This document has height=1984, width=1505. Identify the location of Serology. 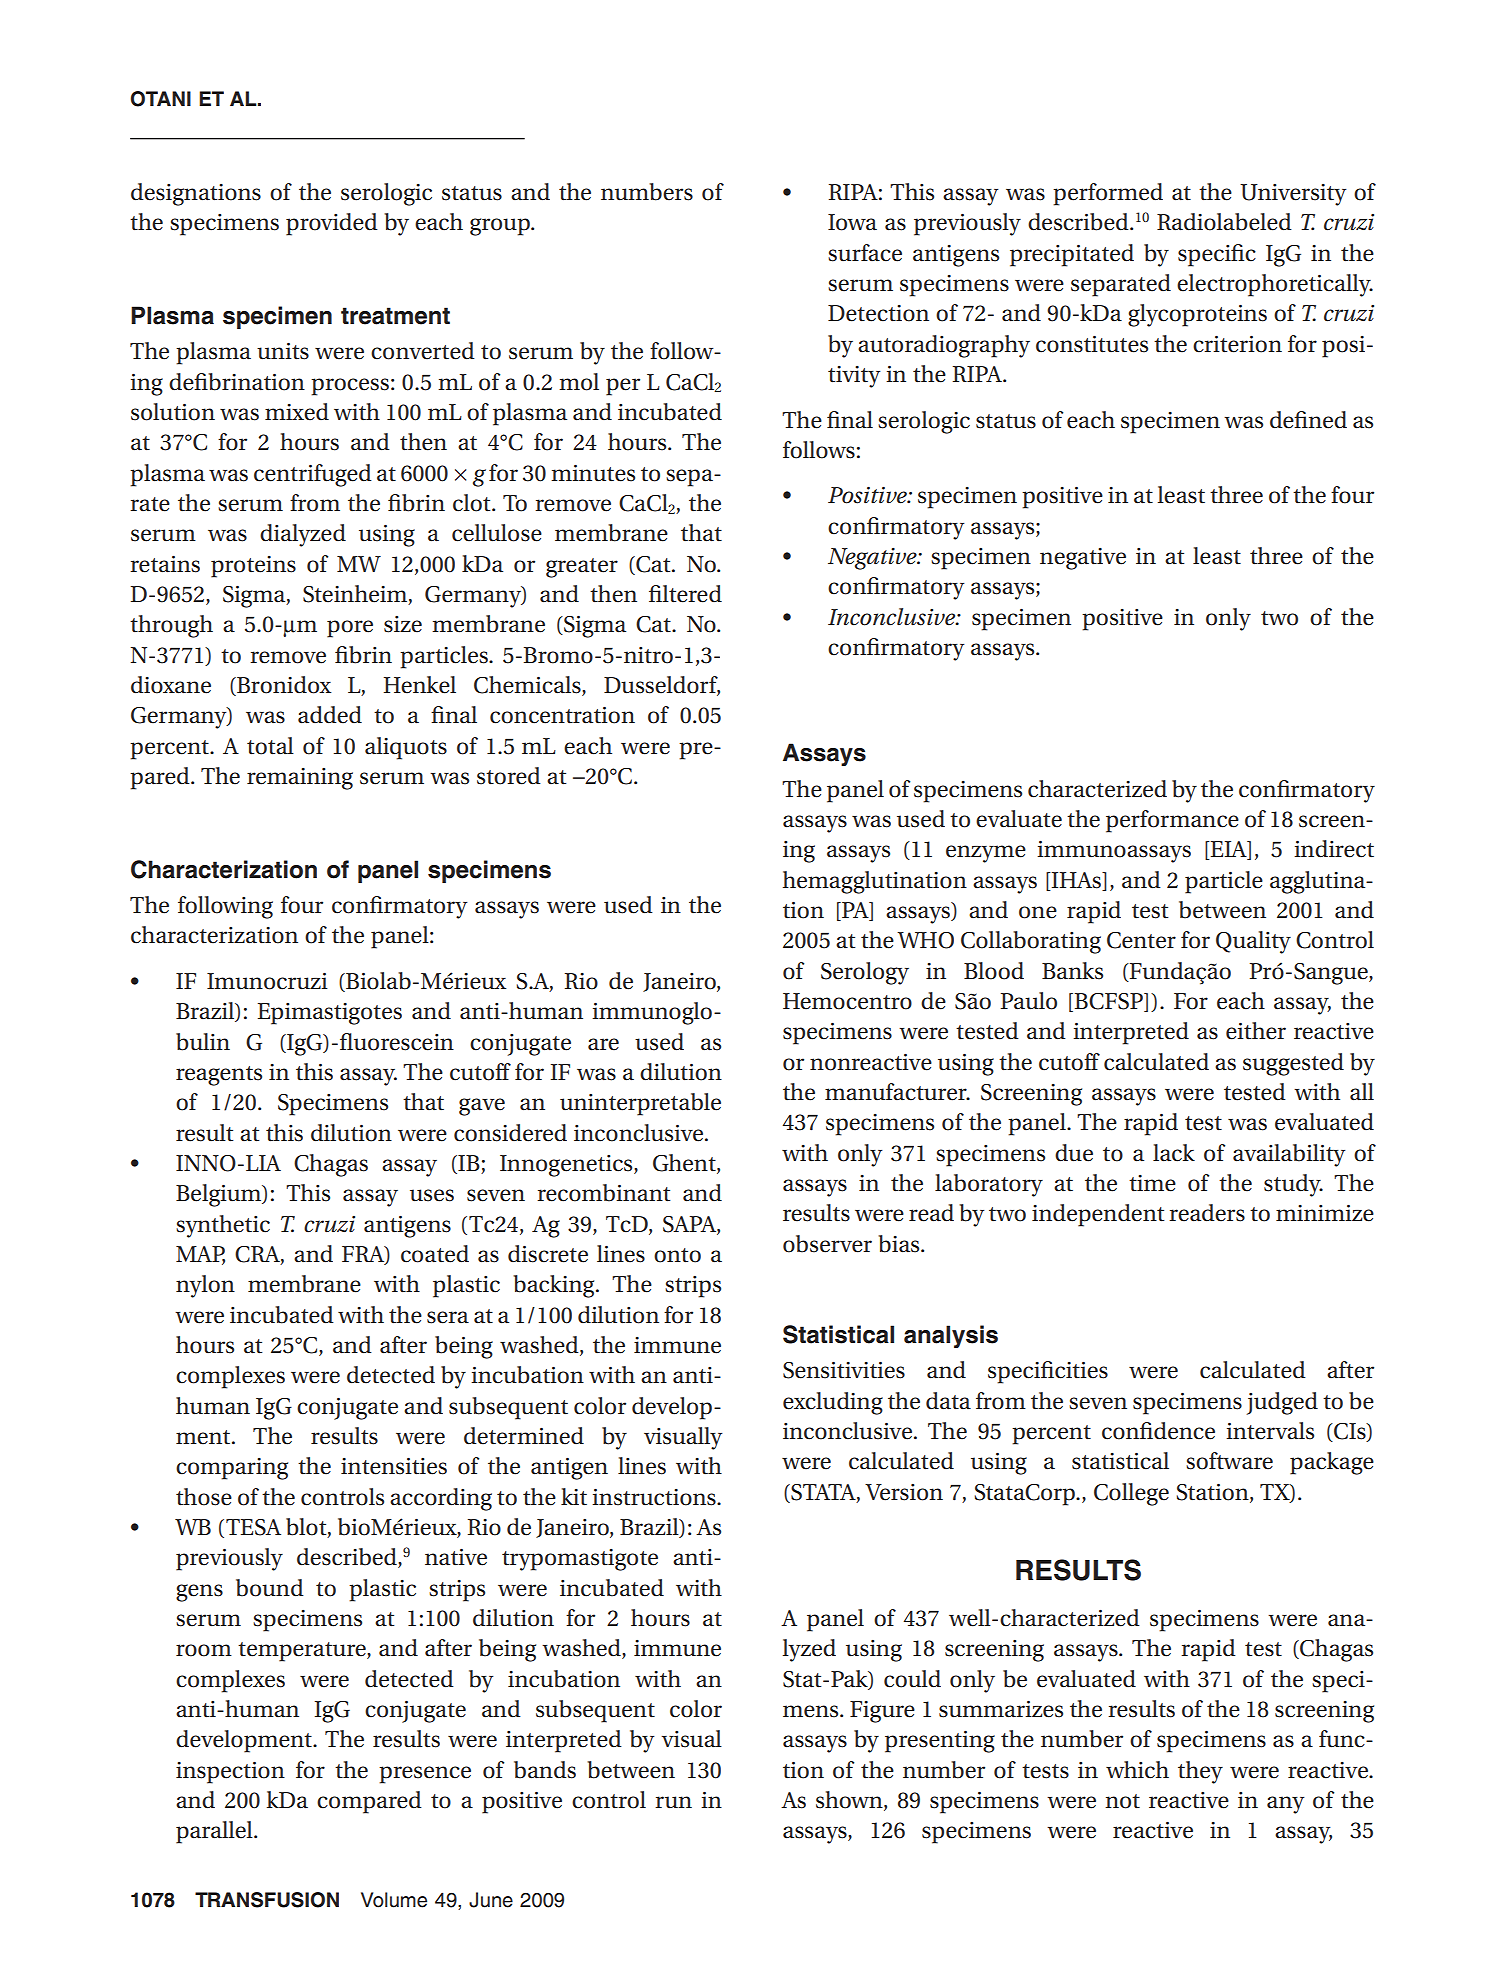
(865, 973).
